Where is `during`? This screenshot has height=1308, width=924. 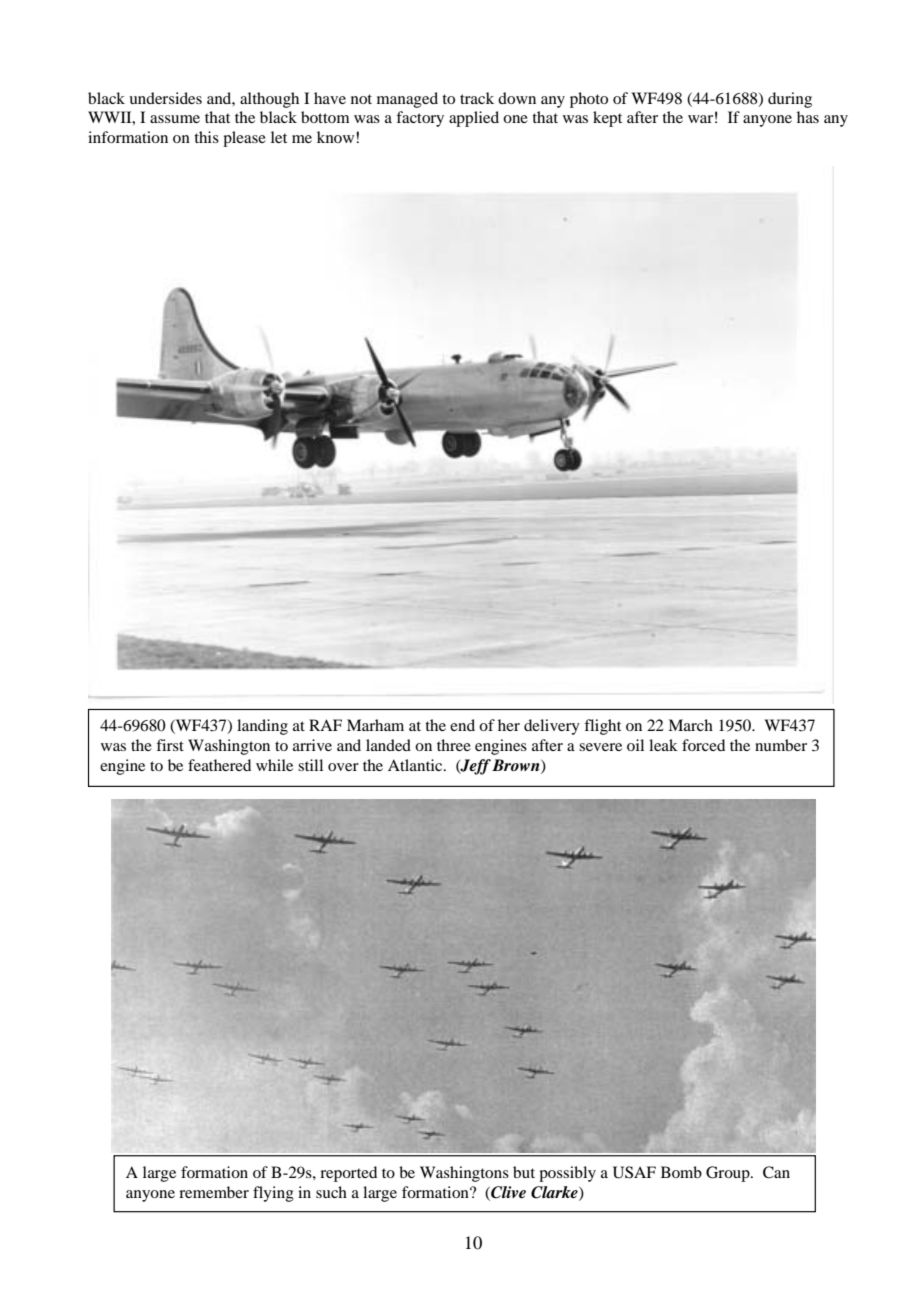 during is located at coordinates (790, 100).
